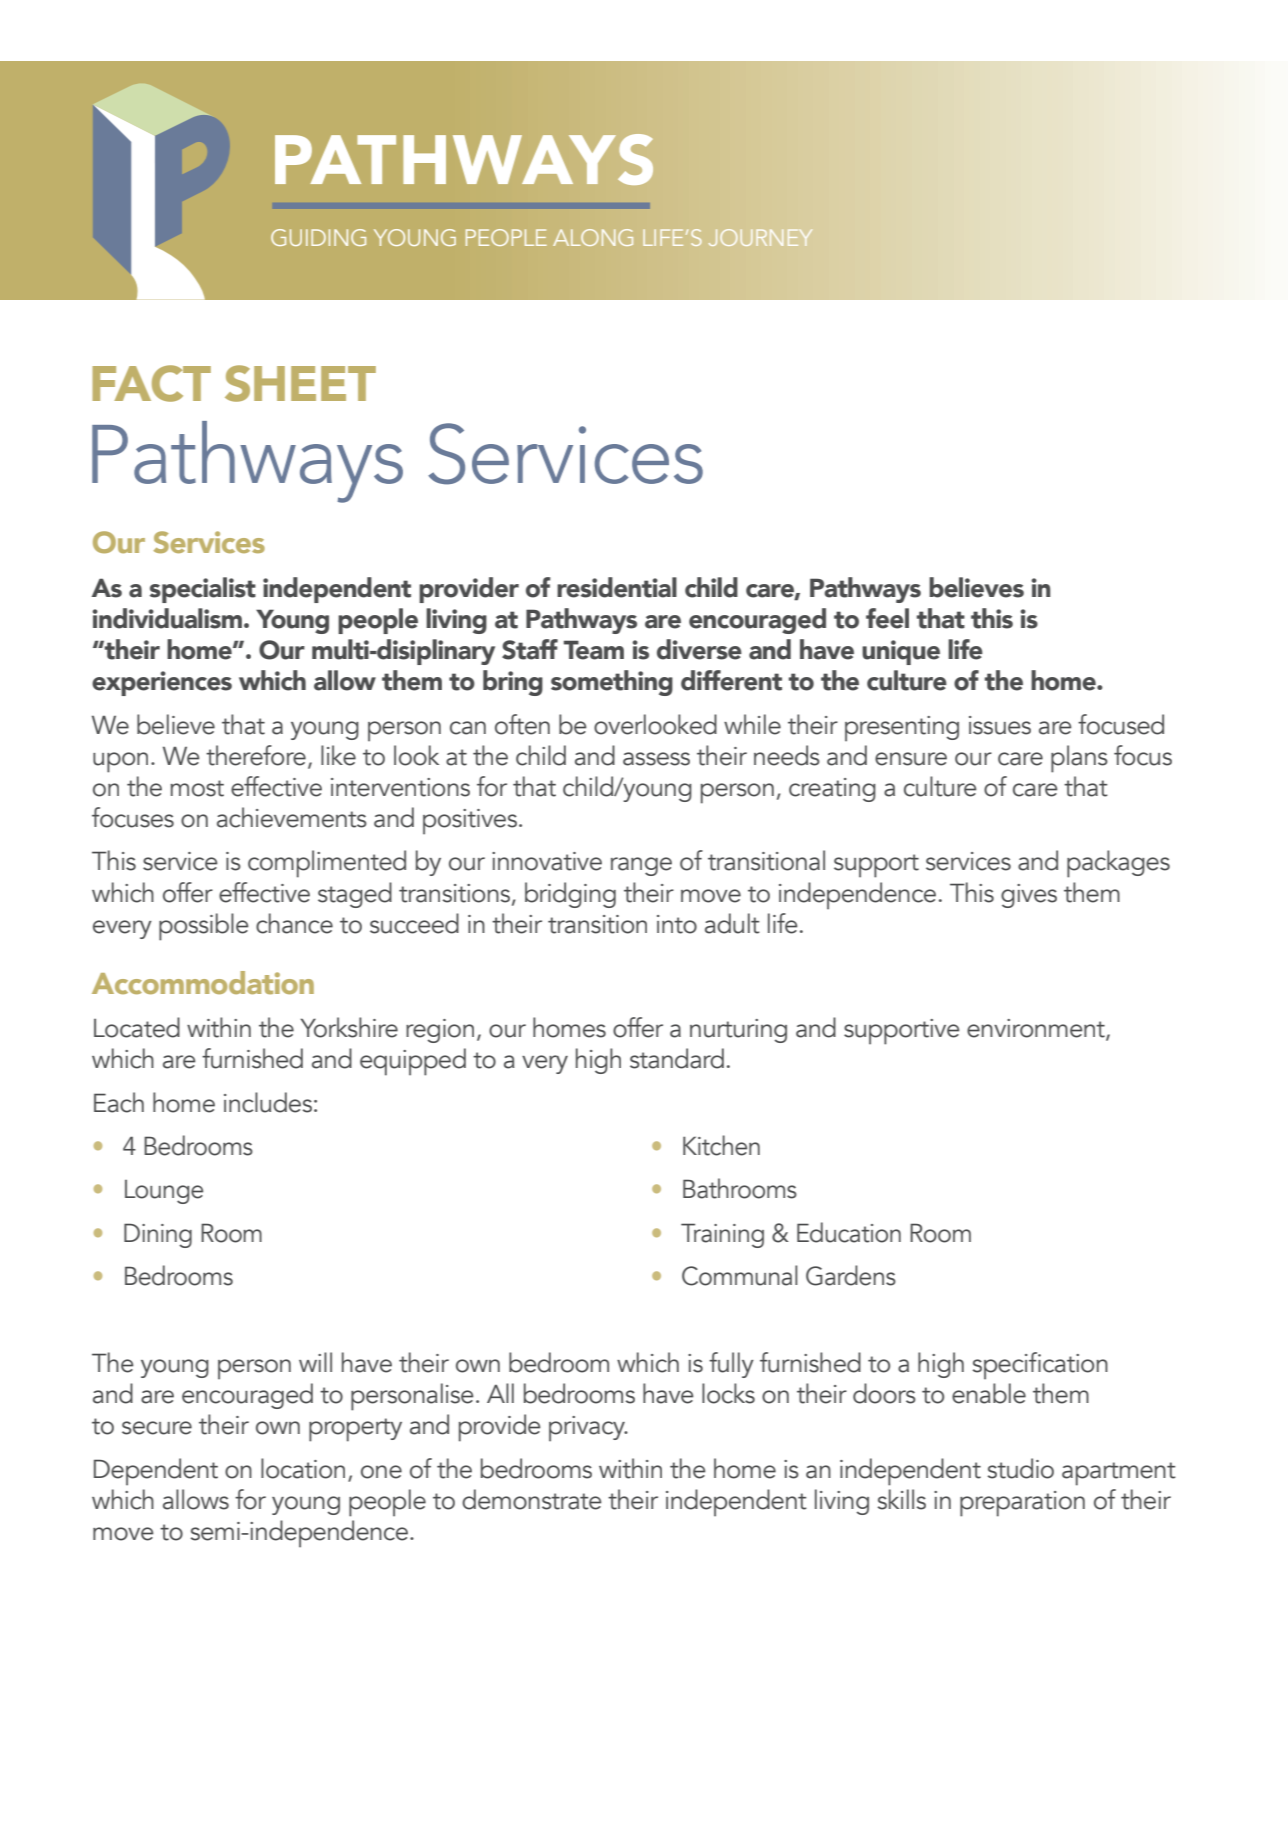 Image resolution: width=1288 pixels, height=1821 pixels. Describe the element at coordinates (721, 1145) in the page. I see `Kitchen` at that location.
